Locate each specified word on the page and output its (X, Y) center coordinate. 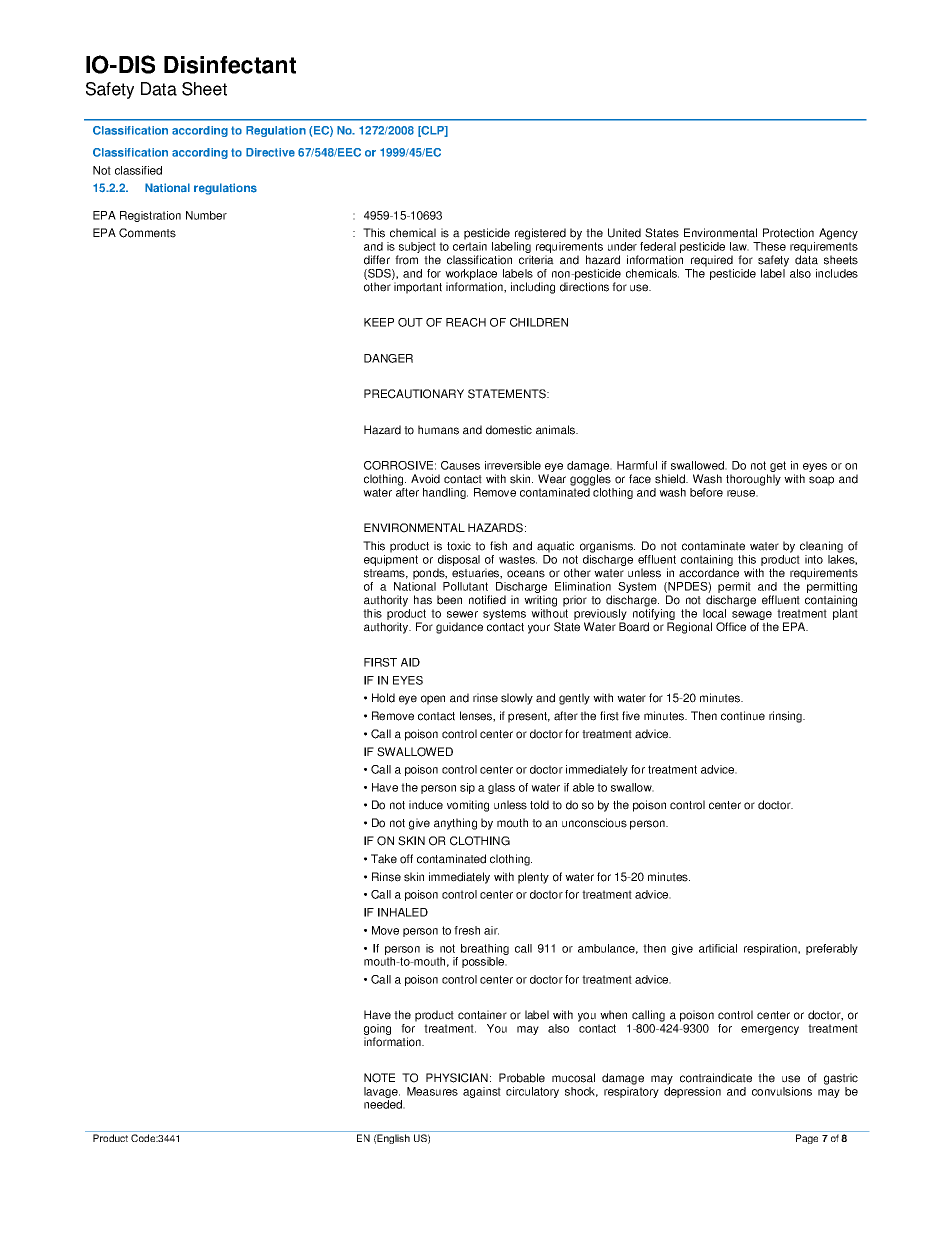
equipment (391, 560)
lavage (382, 1094)
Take (384, 859)
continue (743, 716)
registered (540, 234)
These (769, 246)
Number (206, 215)
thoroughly (753, 480)
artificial (718, 948)
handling (445, 493)
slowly (517, 699)
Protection (788, 233)
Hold (383, 698)
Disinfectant (230, 65)
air (491, 930)
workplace (471, 276)
